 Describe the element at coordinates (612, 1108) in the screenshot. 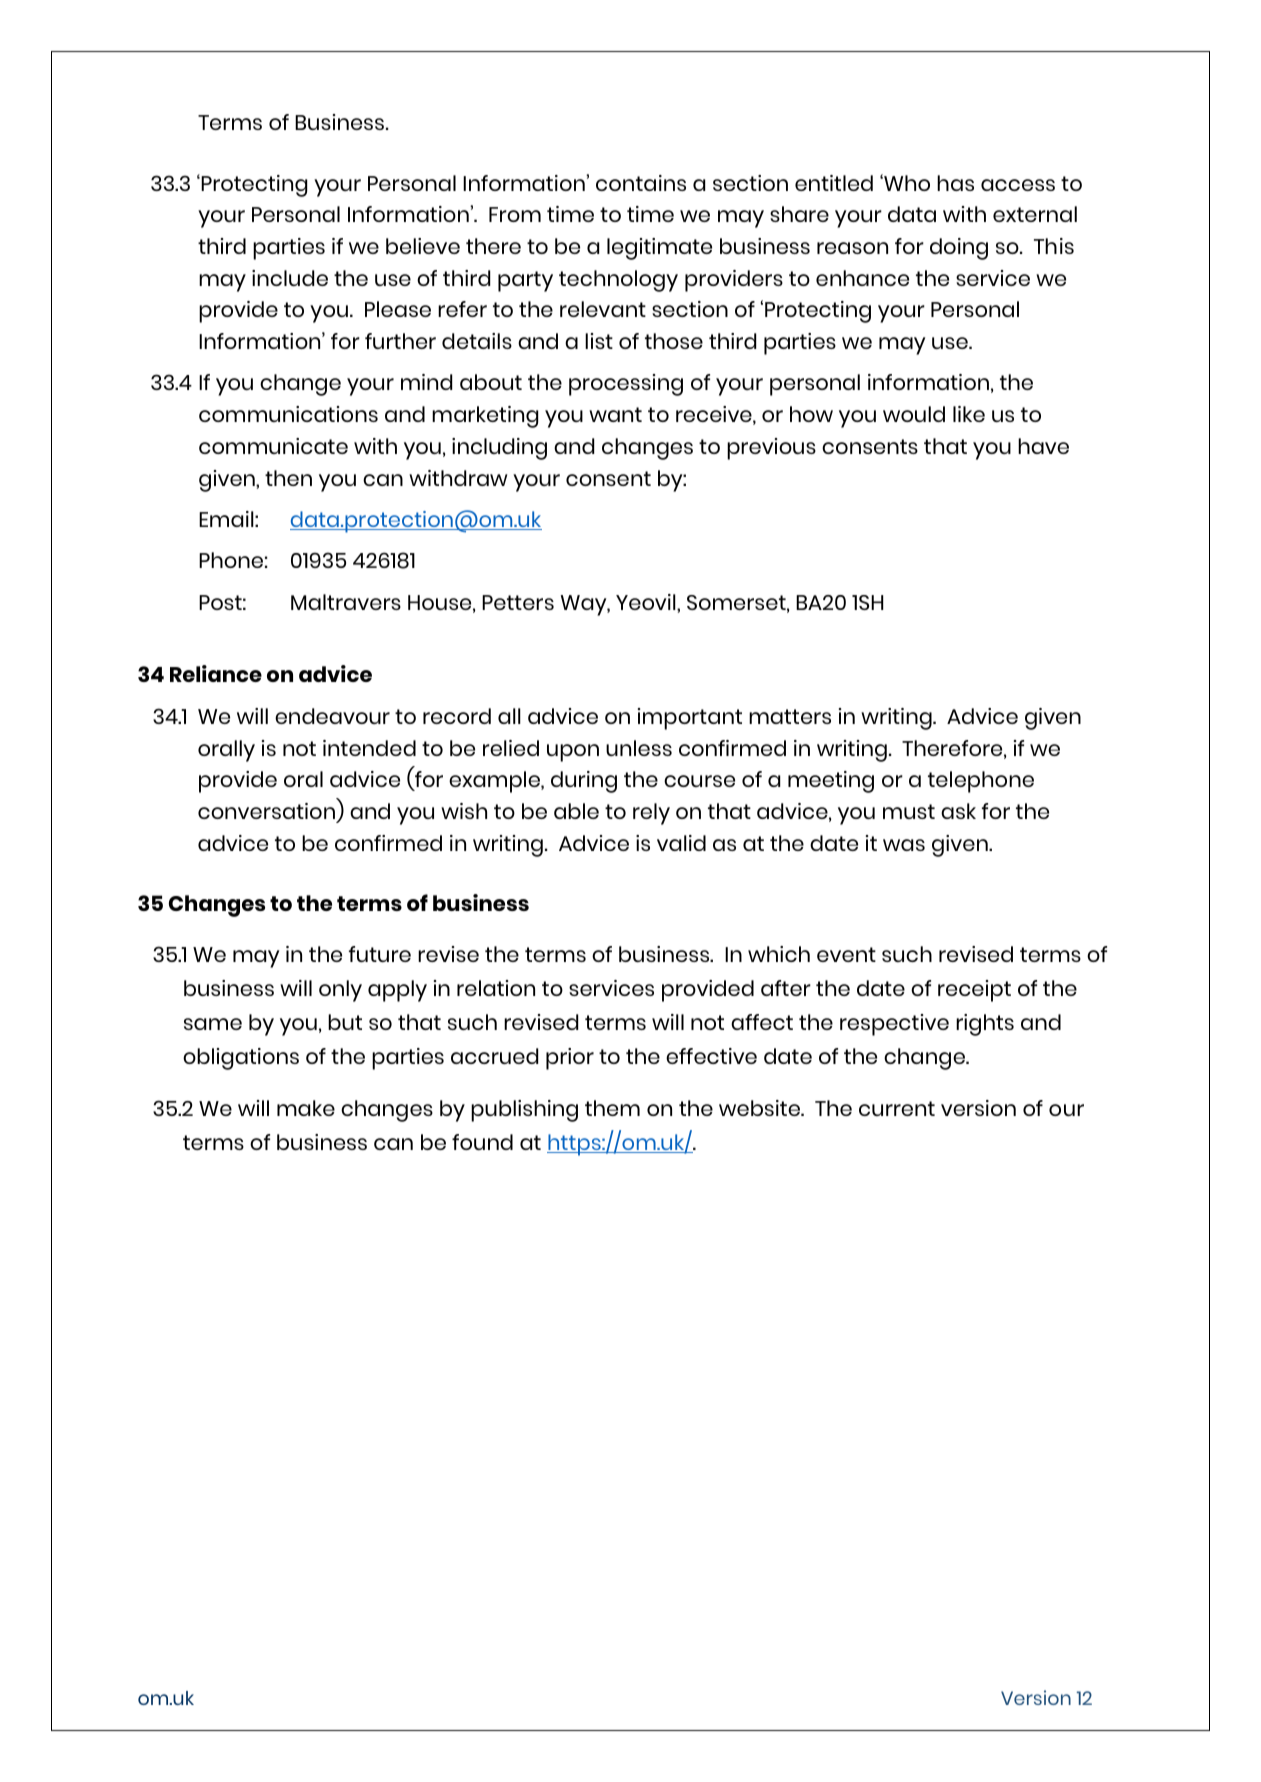

I see `them` at that location.
